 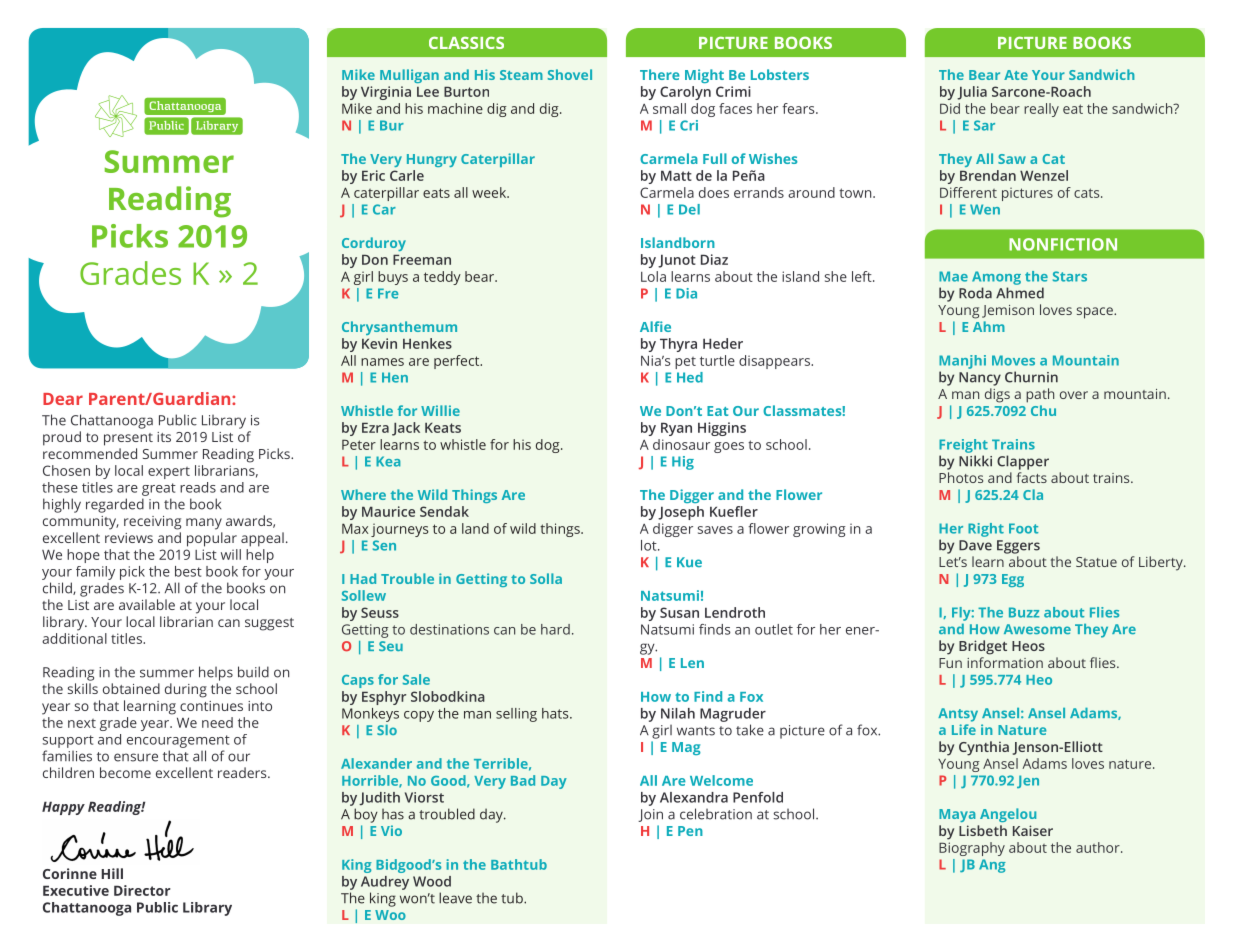 I want to click on Bathtub, so click(x=519, y=864).
